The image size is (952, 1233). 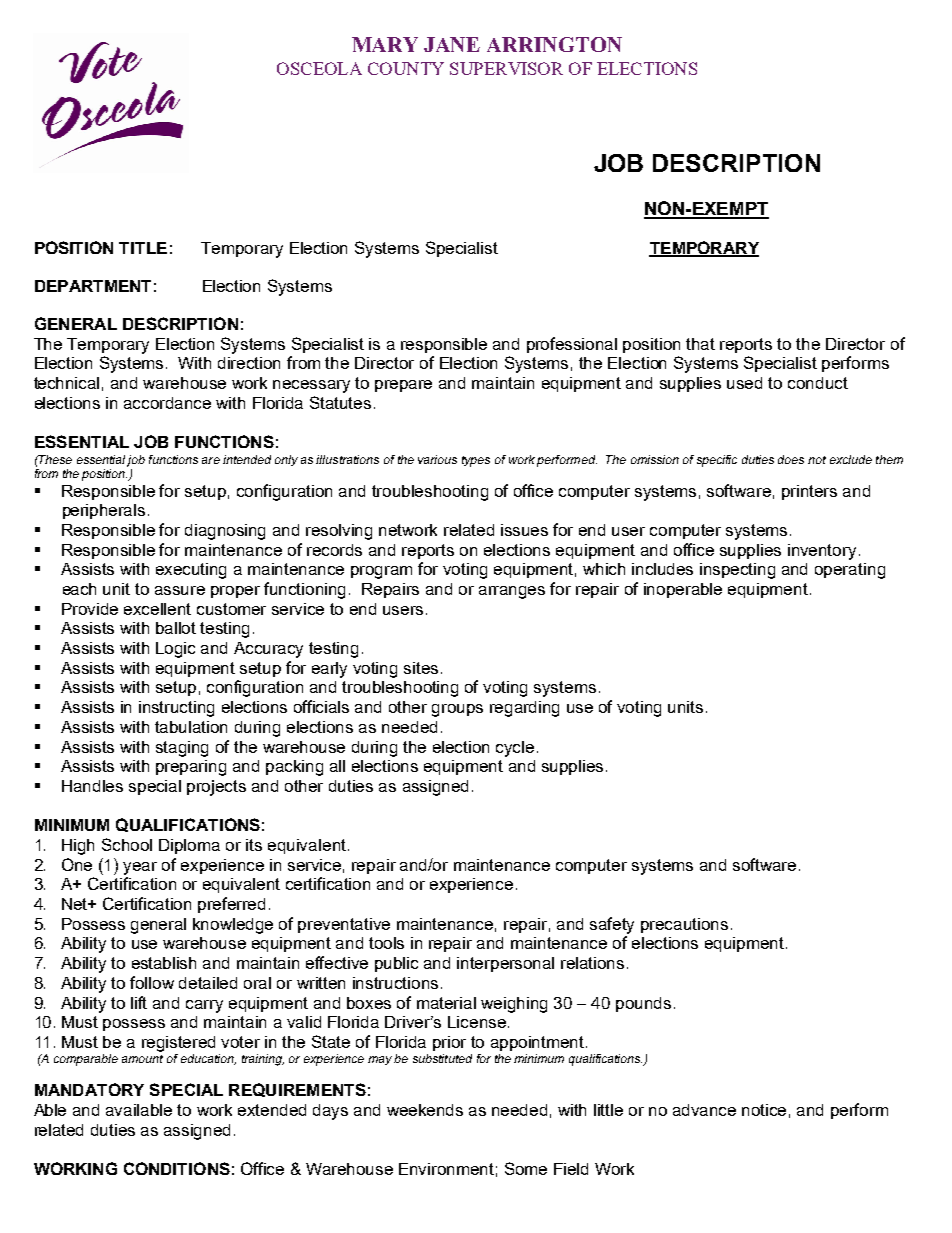 I want to click on SUPERVISOR, so click(x=506, y=68).
